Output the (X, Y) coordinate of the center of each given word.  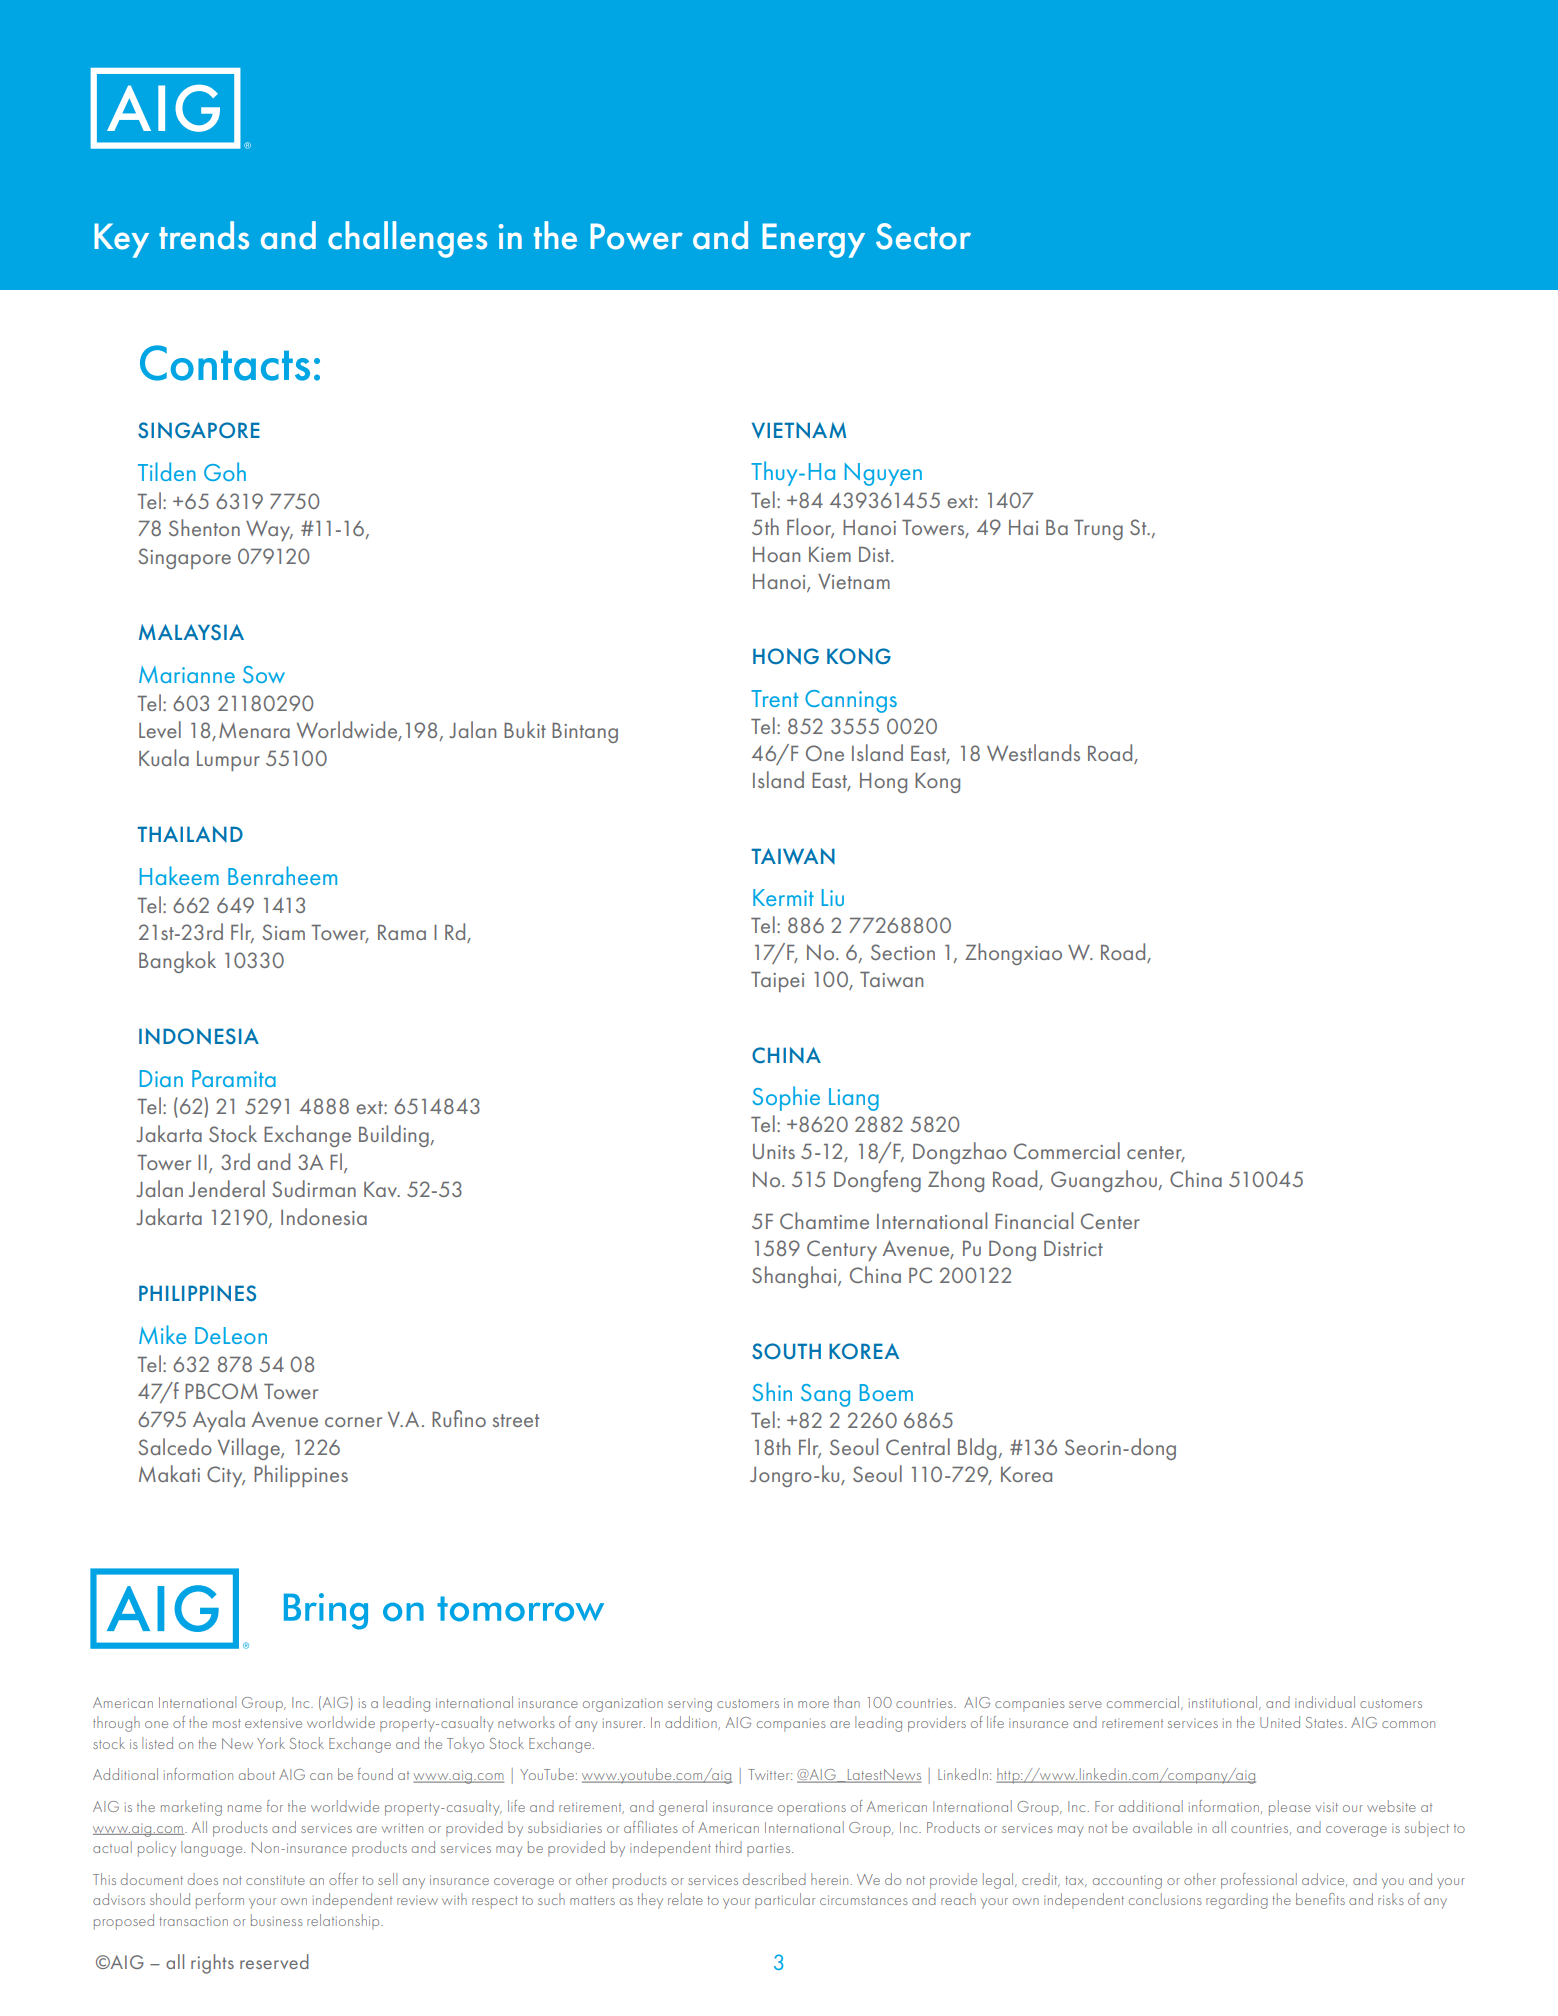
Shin (772, 1391)
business (277, 1920)
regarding (1237, 1901)
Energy (813, 240)
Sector (923, 236)
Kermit (783, 897)
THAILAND (190, 834)
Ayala (219, 1421)
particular (785, 1901)
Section (903, 952)
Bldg (977, 1449)
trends (204, 235)
